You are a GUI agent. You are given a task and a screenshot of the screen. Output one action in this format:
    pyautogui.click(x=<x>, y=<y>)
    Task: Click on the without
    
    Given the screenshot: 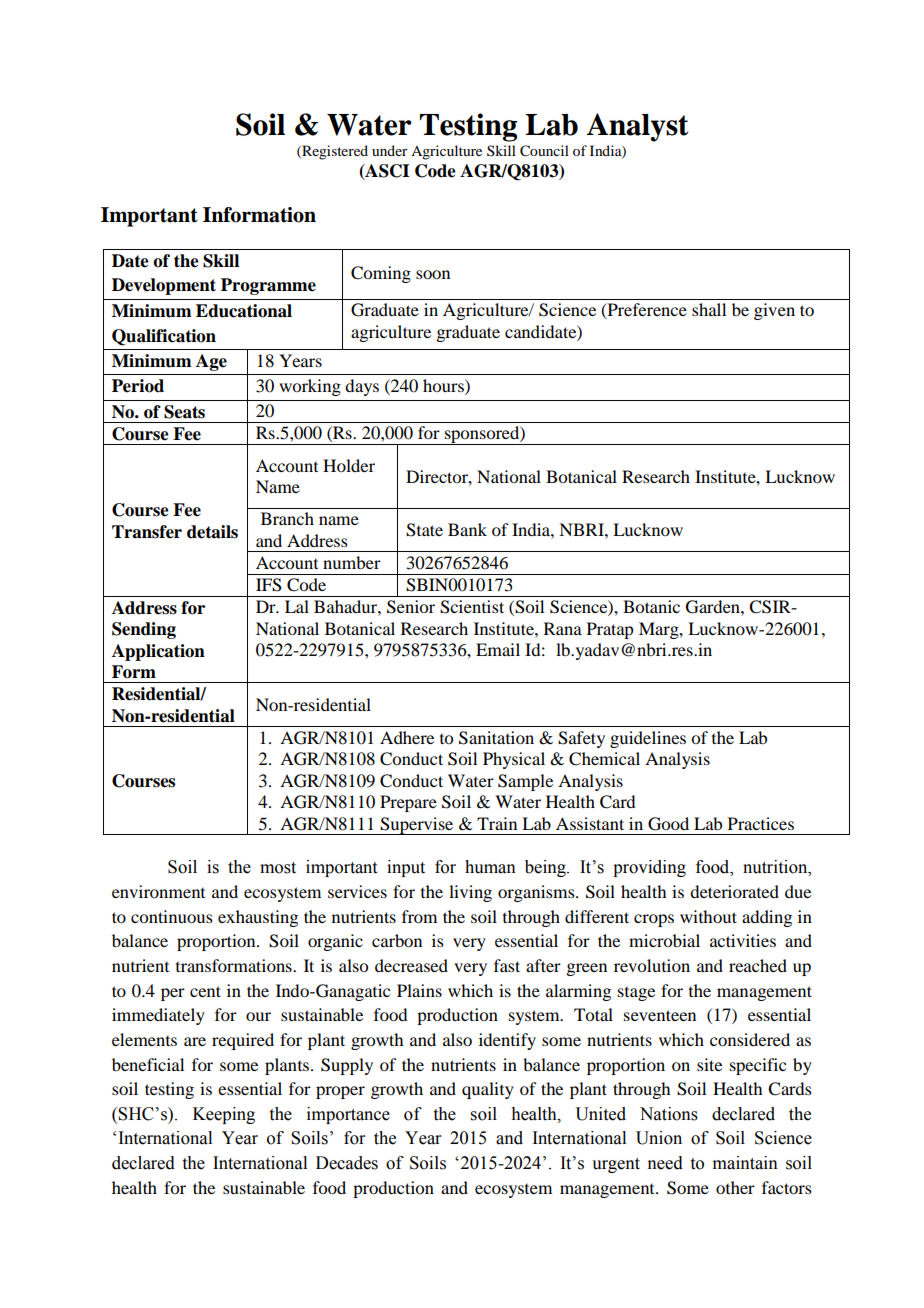 What is the action you would take?
    pyautogui.click(x=708, y=916)
